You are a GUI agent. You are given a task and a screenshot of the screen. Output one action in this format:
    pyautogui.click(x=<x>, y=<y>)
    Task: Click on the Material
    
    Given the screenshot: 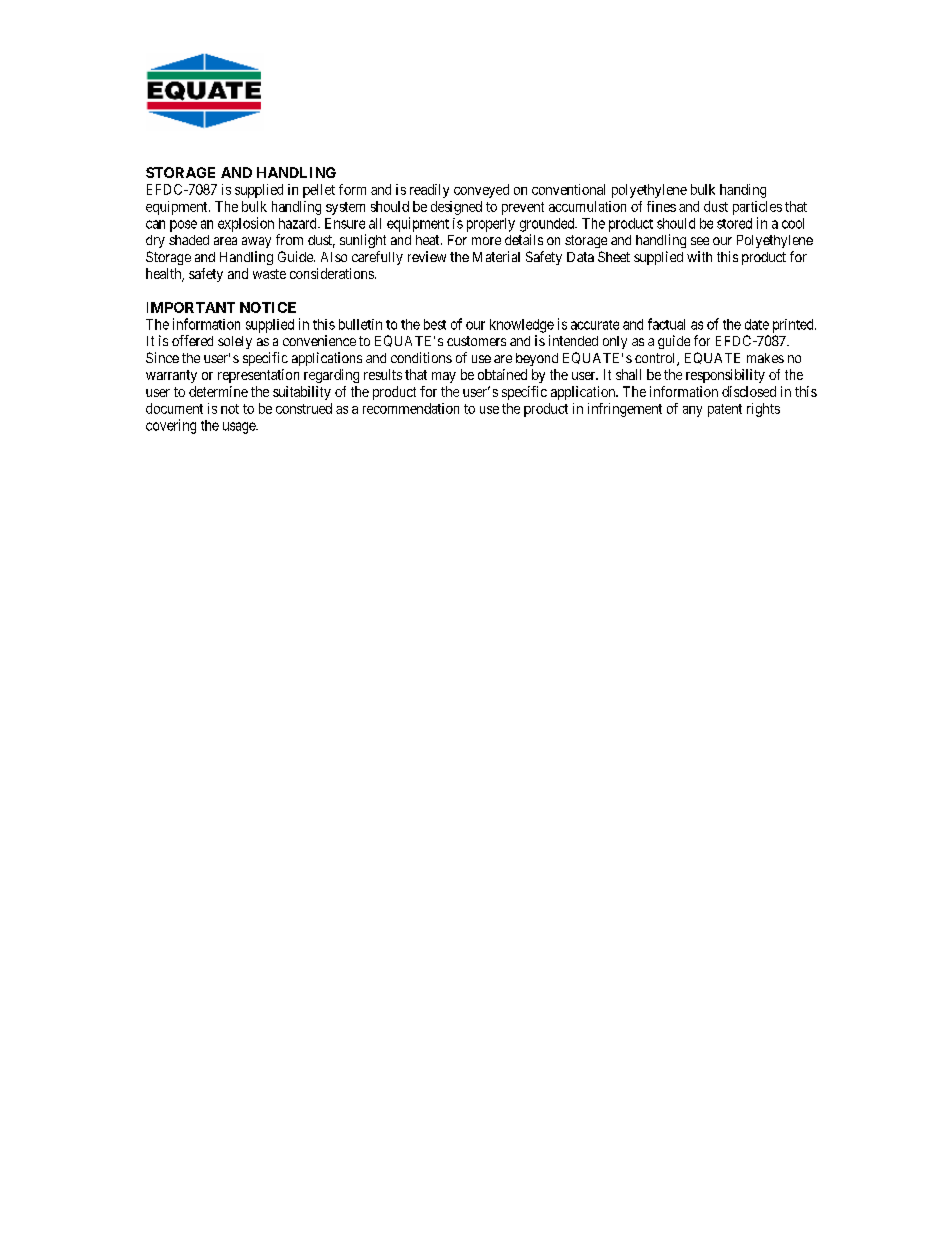 What is the action you would take?
    pyautogui.click(x=496, y=256)
